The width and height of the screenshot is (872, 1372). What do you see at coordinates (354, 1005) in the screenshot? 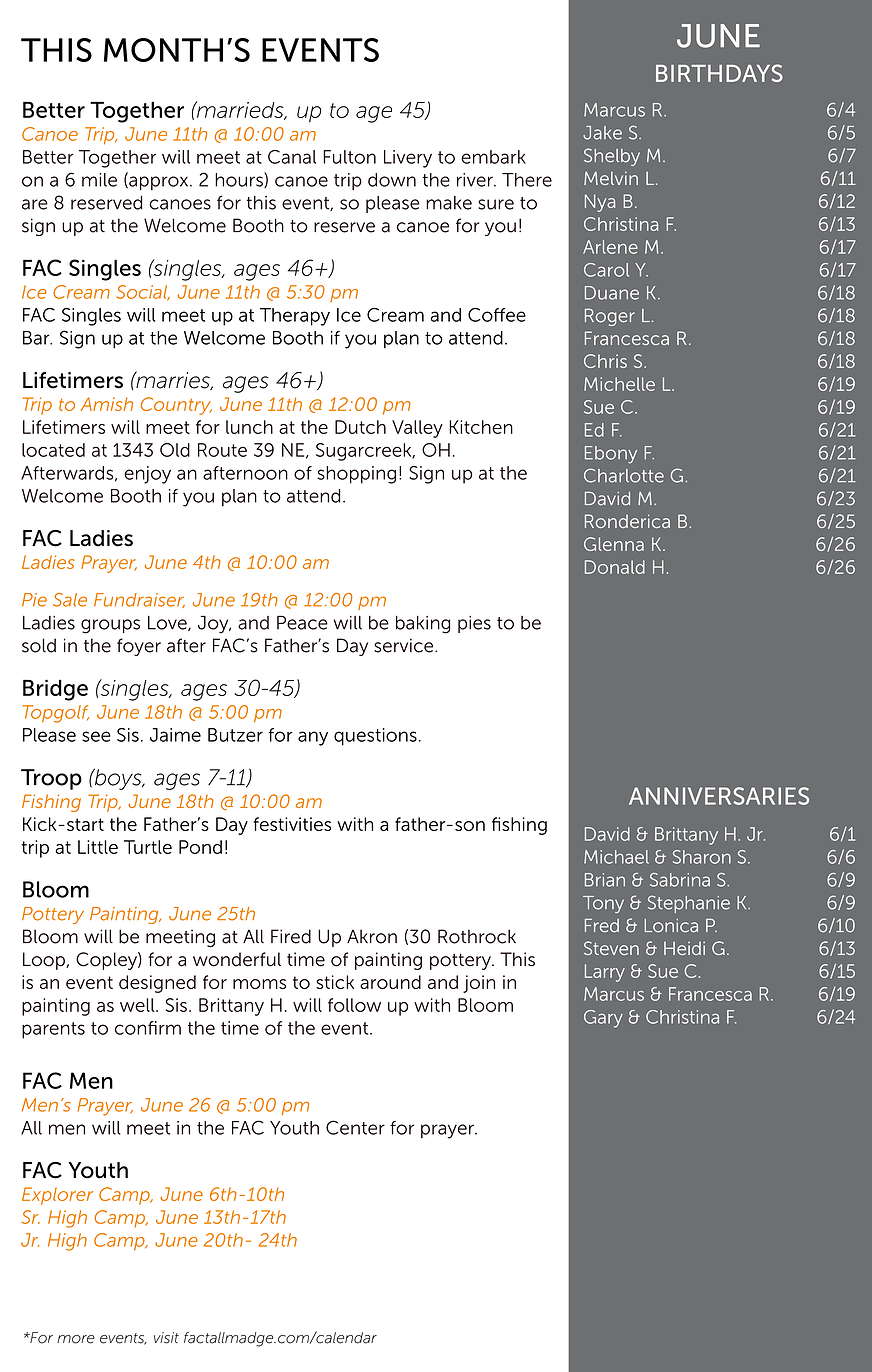
I see `follow` at bounding box center [354, 1005].
